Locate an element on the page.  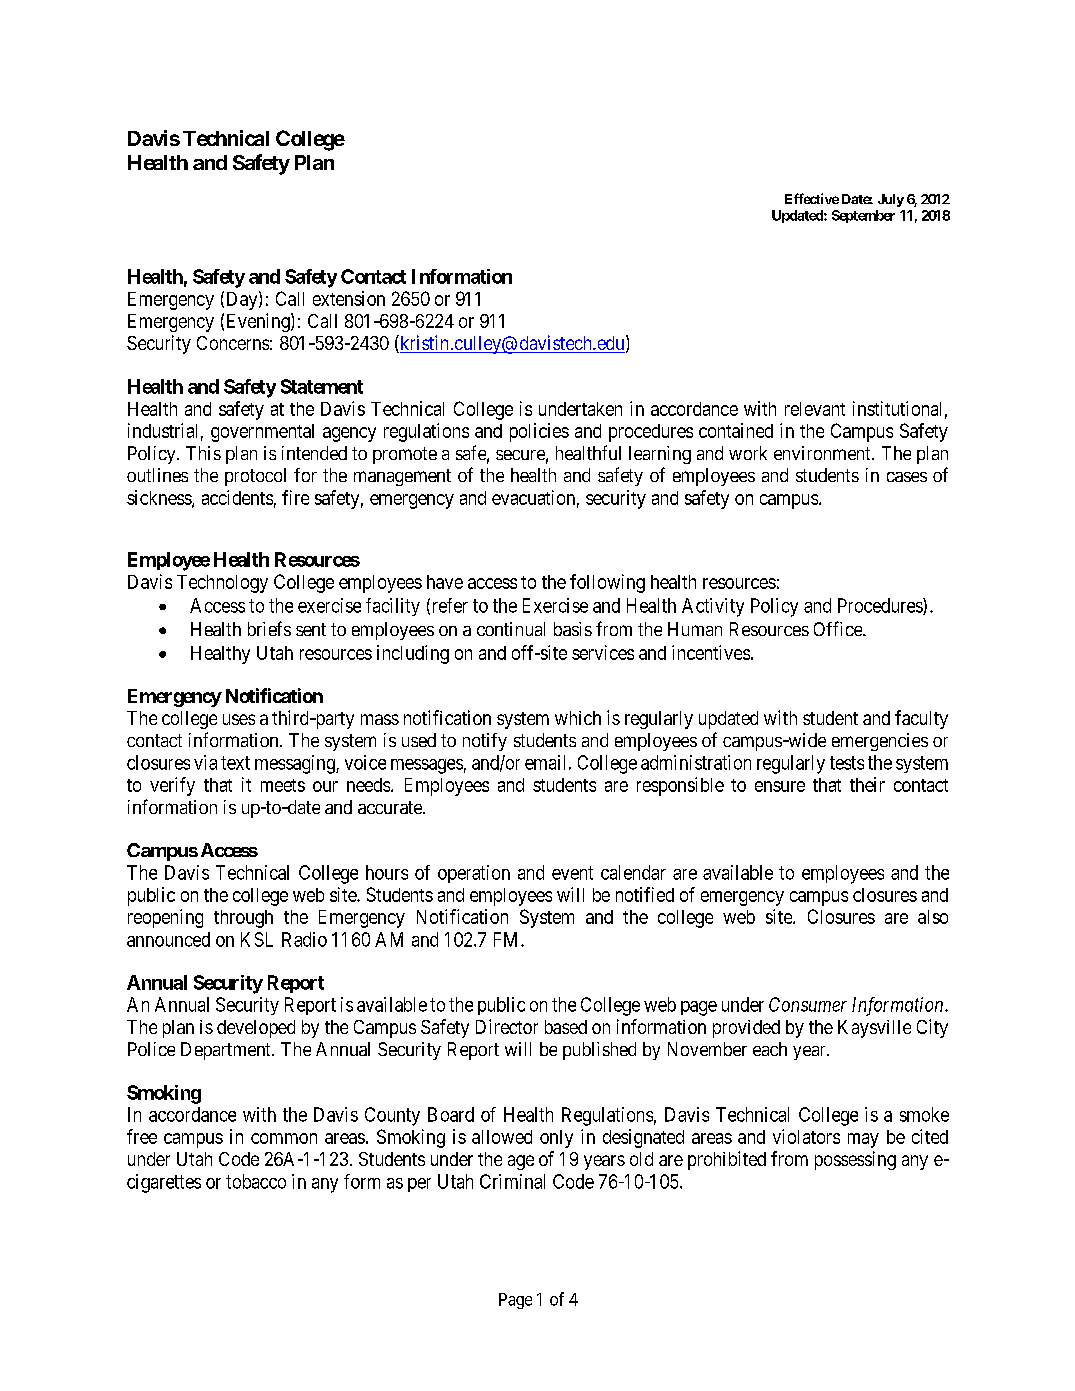
tobacco is located at coordinates (256, 1181).
